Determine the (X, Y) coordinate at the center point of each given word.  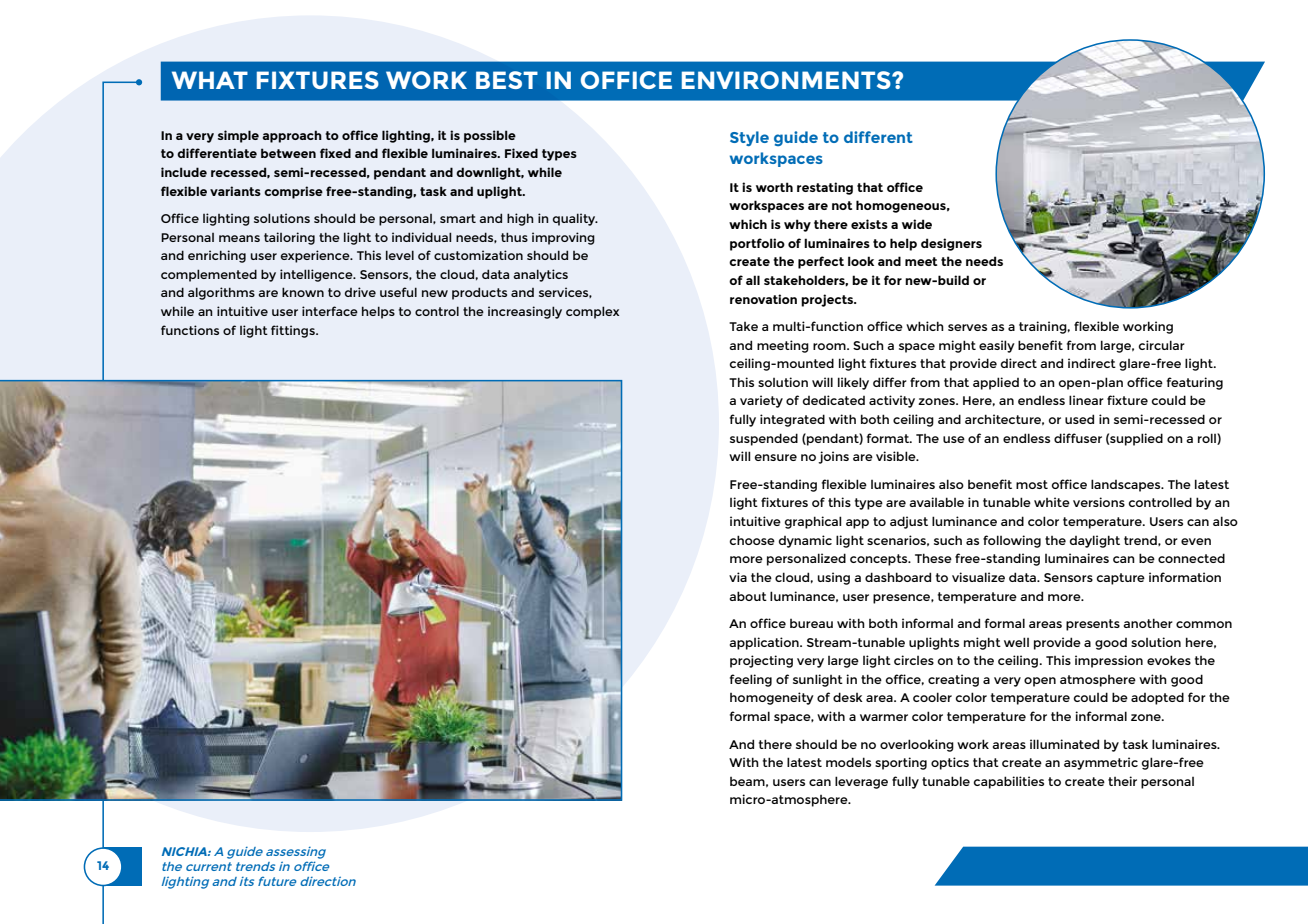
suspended (764, 439)
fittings (294, 331)
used (1079, 419)
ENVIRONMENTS (787, 80)
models (848, 762)
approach (292, 136)
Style (749, 138)
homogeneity (772, 698)
